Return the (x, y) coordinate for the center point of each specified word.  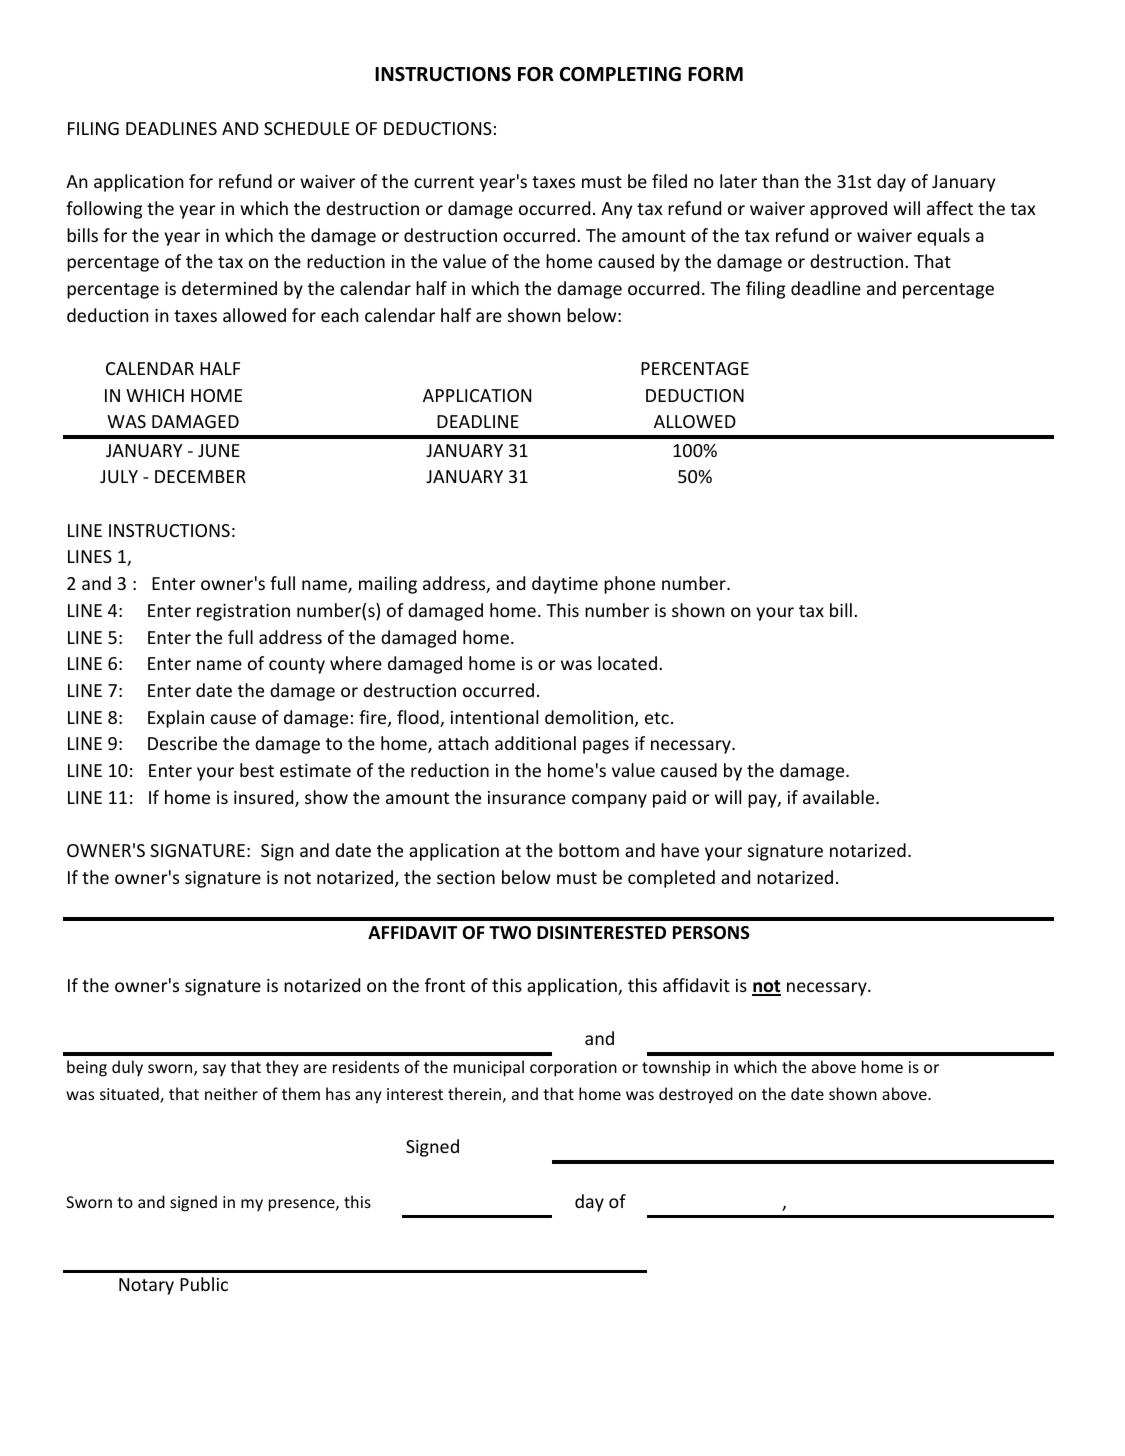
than (780, 181)
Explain (176, 719)
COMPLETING (620, 74)
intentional (494, 717)
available (840, 797)
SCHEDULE (307, 128)
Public (204, 1284)
